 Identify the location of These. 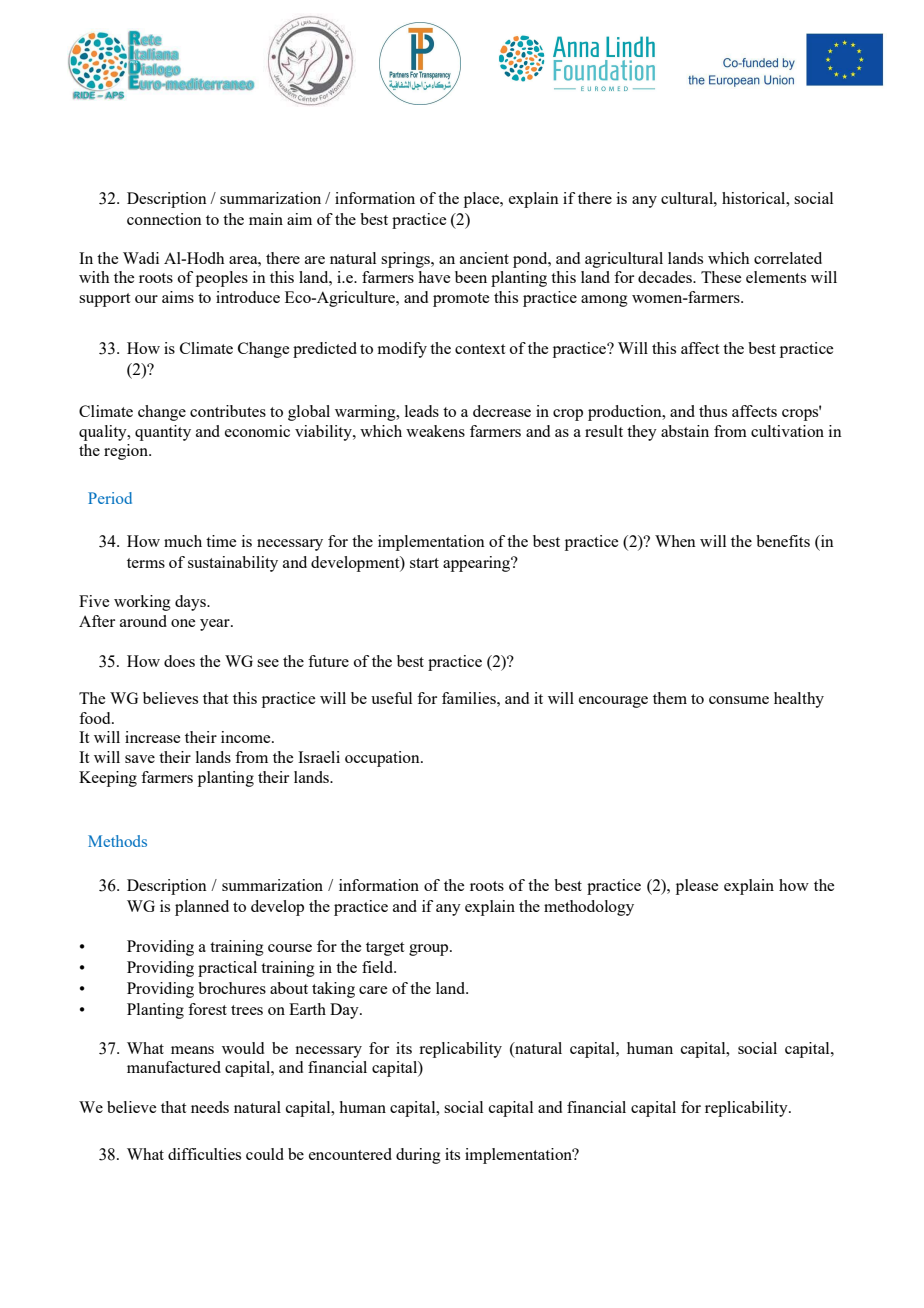
(721, 277).
